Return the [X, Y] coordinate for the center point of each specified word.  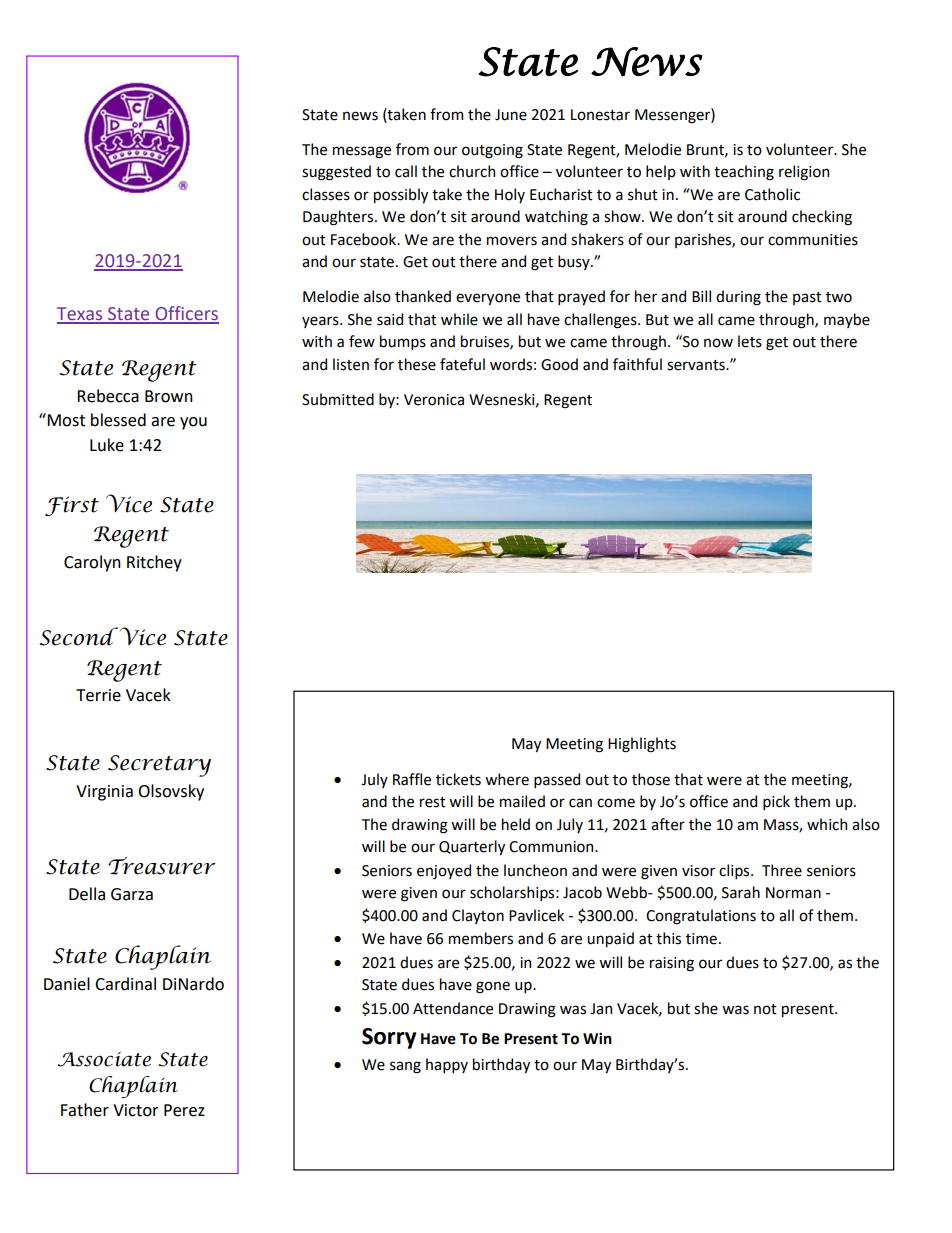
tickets [458, 779]
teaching [744, 173]
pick [776, 802]
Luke [107, 445]
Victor [136, 1110]
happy [447, 1065]
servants [697, 365]
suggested [336, 173]
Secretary [159, 766]
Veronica [434, 400]
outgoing [492, 151]
